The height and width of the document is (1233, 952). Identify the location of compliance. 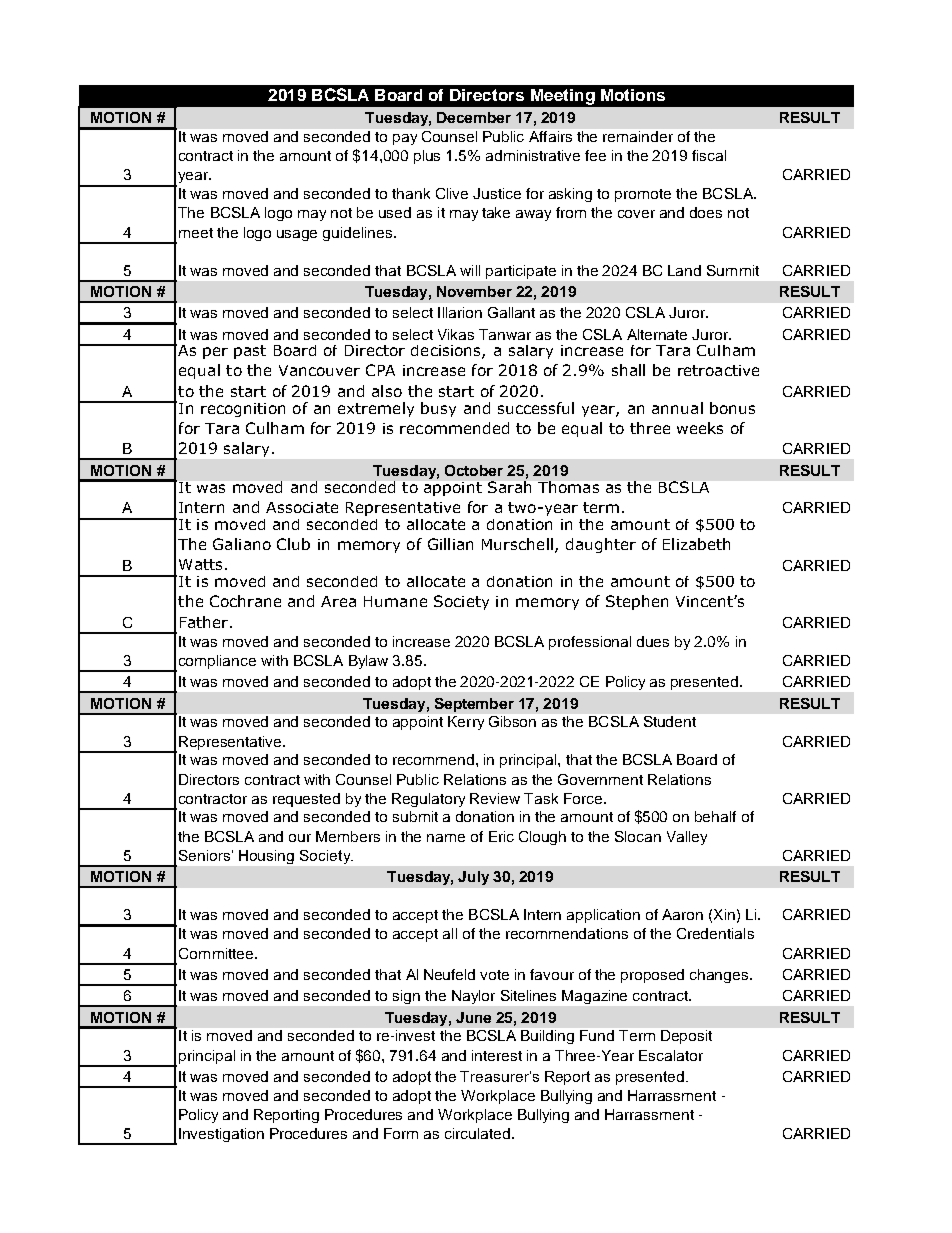
(217, 662).
